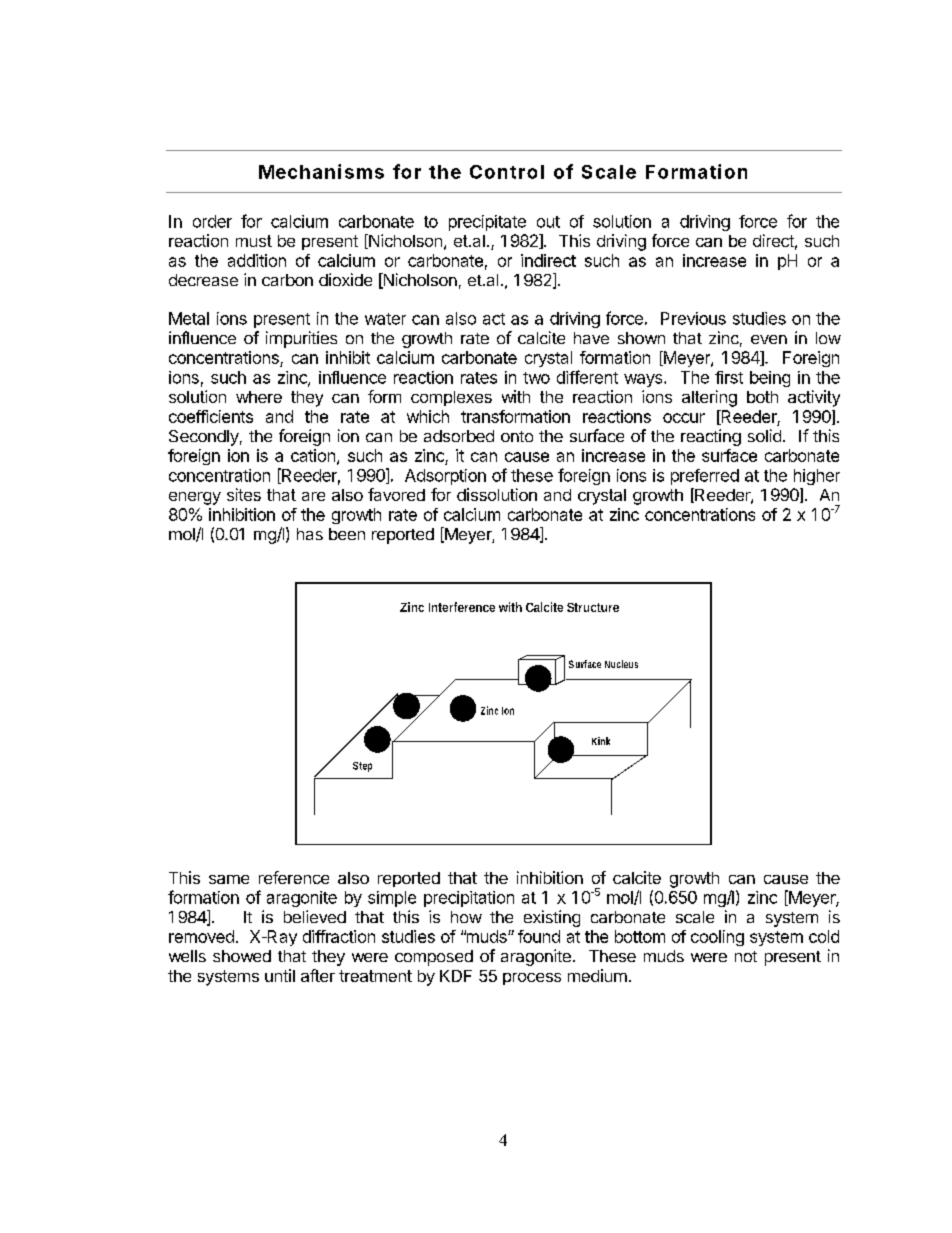 This screenshot has width=952, height=1233. What do you see at coordinates (462, 607) in the screenshot?
I see `Interference` at bounding box center [462, 607].
